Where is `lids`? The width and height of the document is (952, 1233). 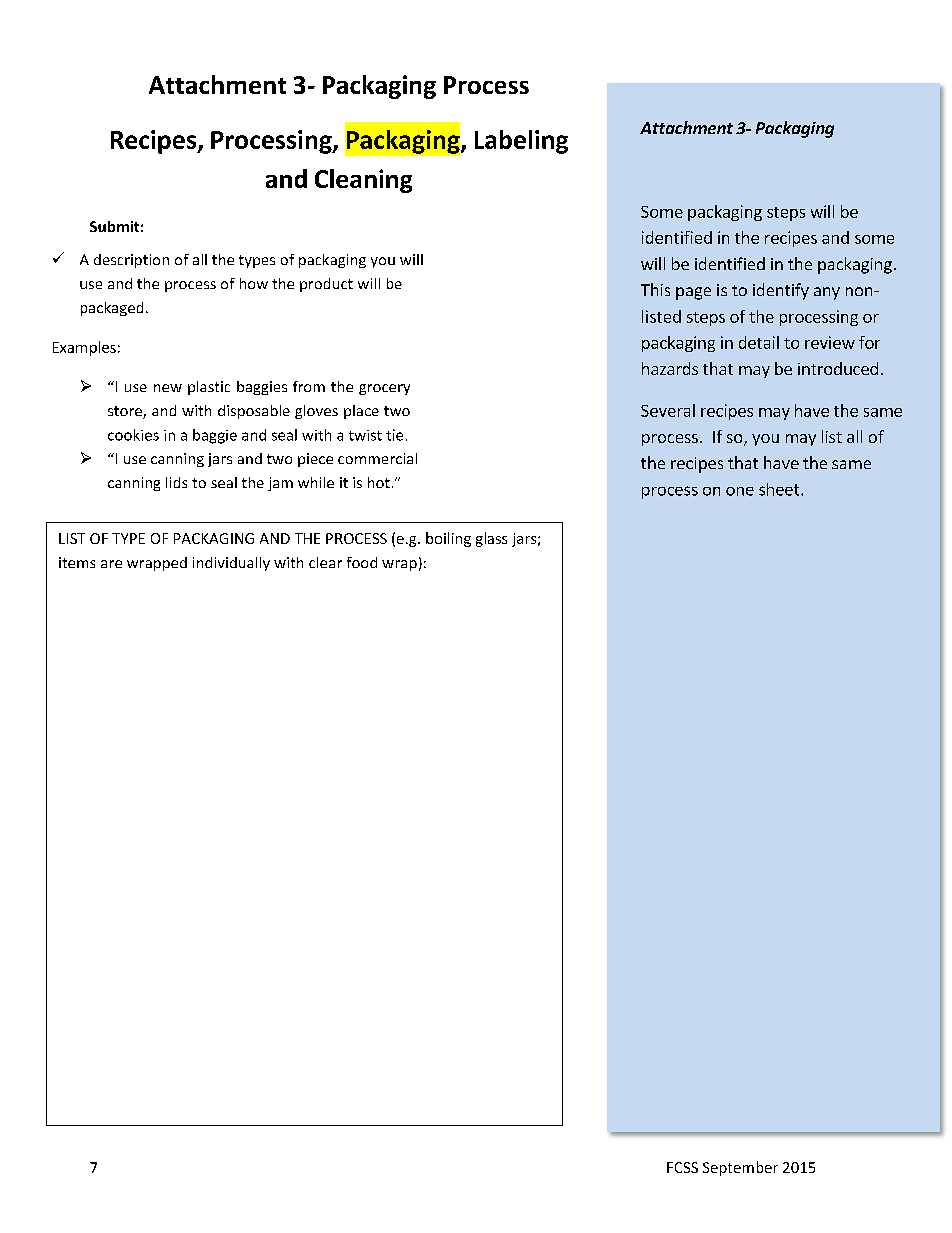 lids is located at coordinates (176, 482).
